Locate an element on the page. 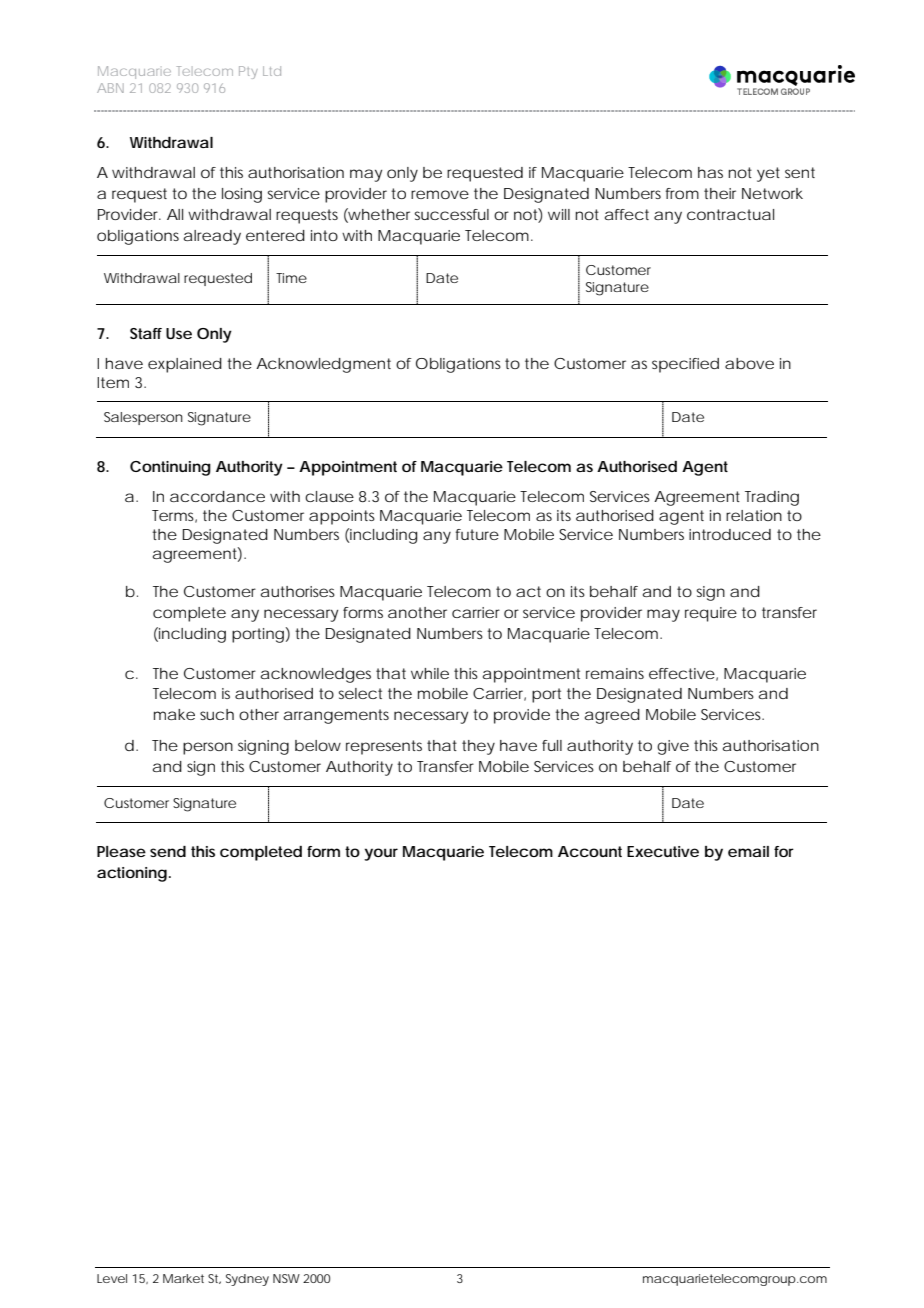 This image has height=1308, width=924. explained is located at coordinates (185, 365).
